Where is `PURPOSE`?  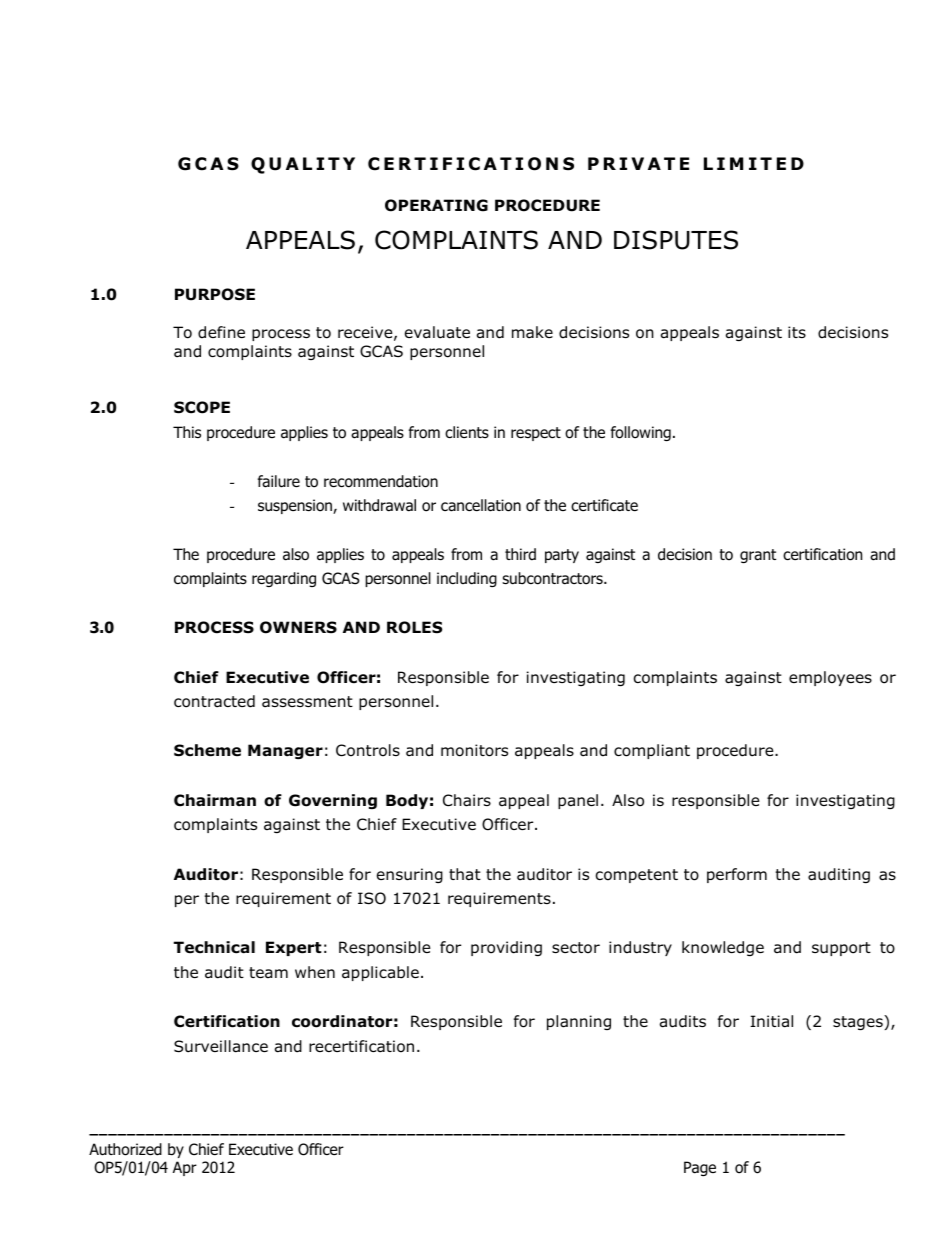 PURPOSE is located at coordinates (215, 294).
